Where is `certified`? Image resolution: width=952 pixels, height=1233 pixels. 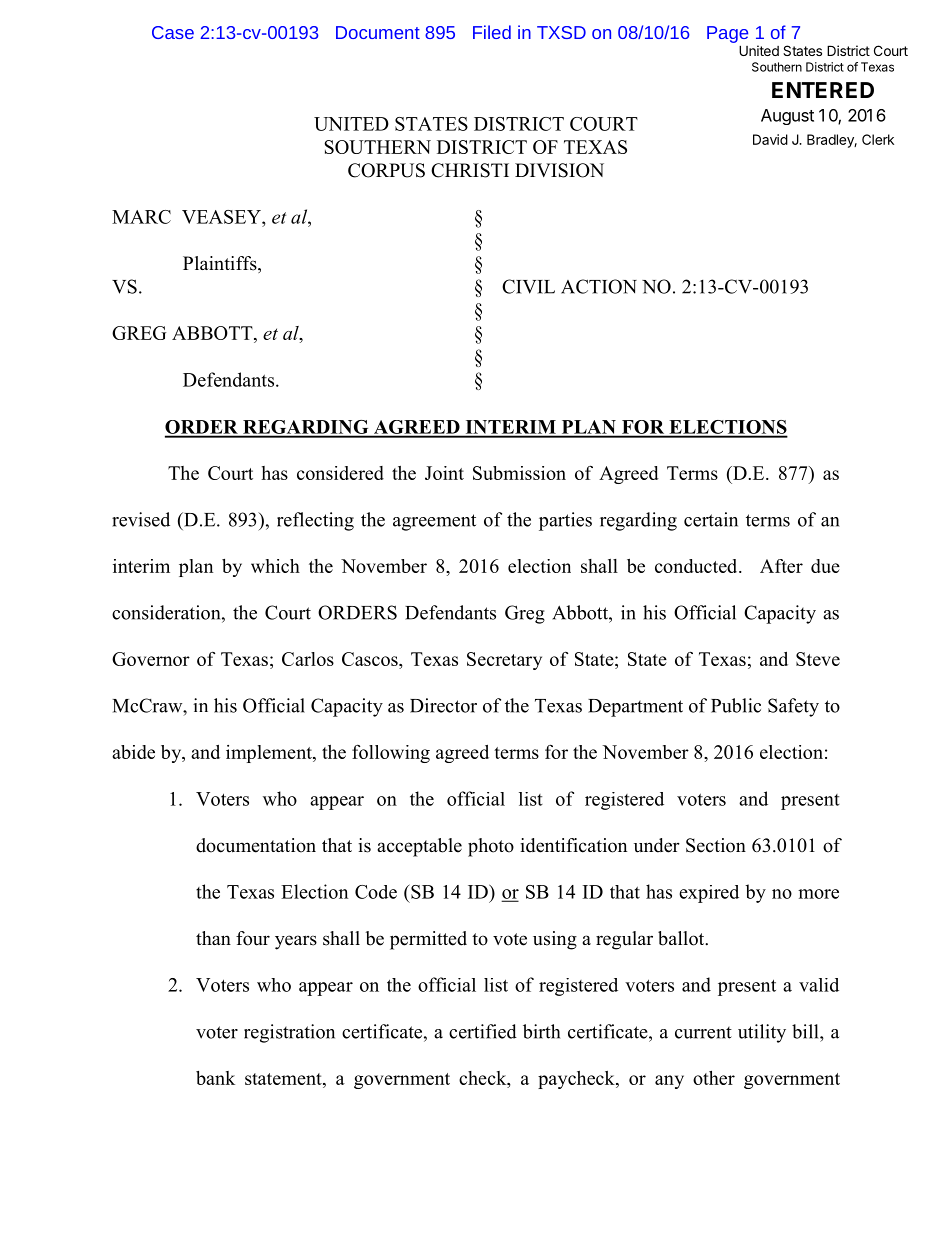
certified is located at coordinates (483, 1031).
